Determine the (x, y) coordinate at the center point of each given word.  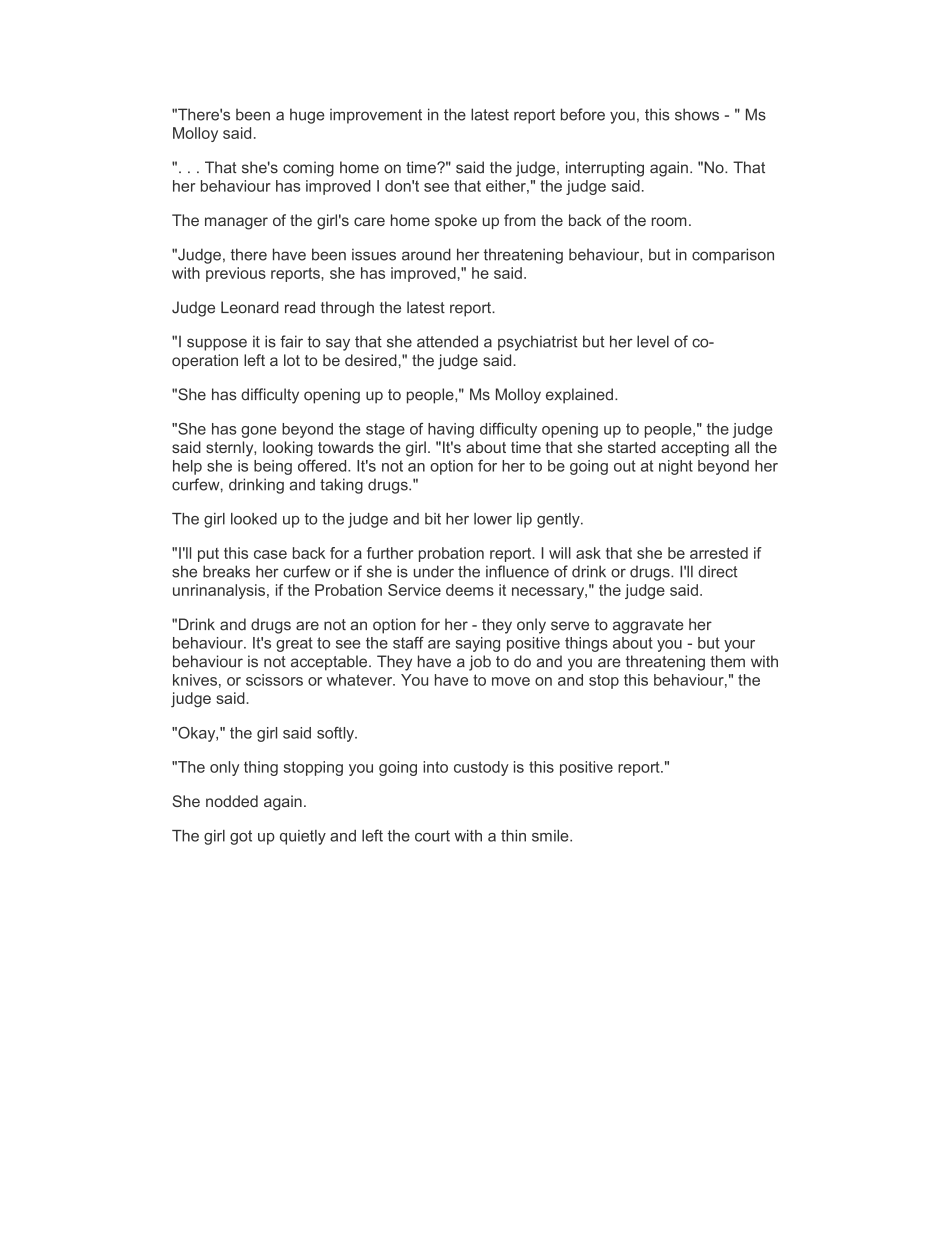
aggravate (648, 626)
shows (697, 114)
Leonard (250, 307)
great (294, 644)
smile (551, 836)
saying (477, 644)
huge (307, 116)
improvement (376, 116)
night (676, 467)
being (273, 467)
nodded (232, 801)
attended (447, 341)
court (432, 836)
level (653, 341)
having (451, 430)
